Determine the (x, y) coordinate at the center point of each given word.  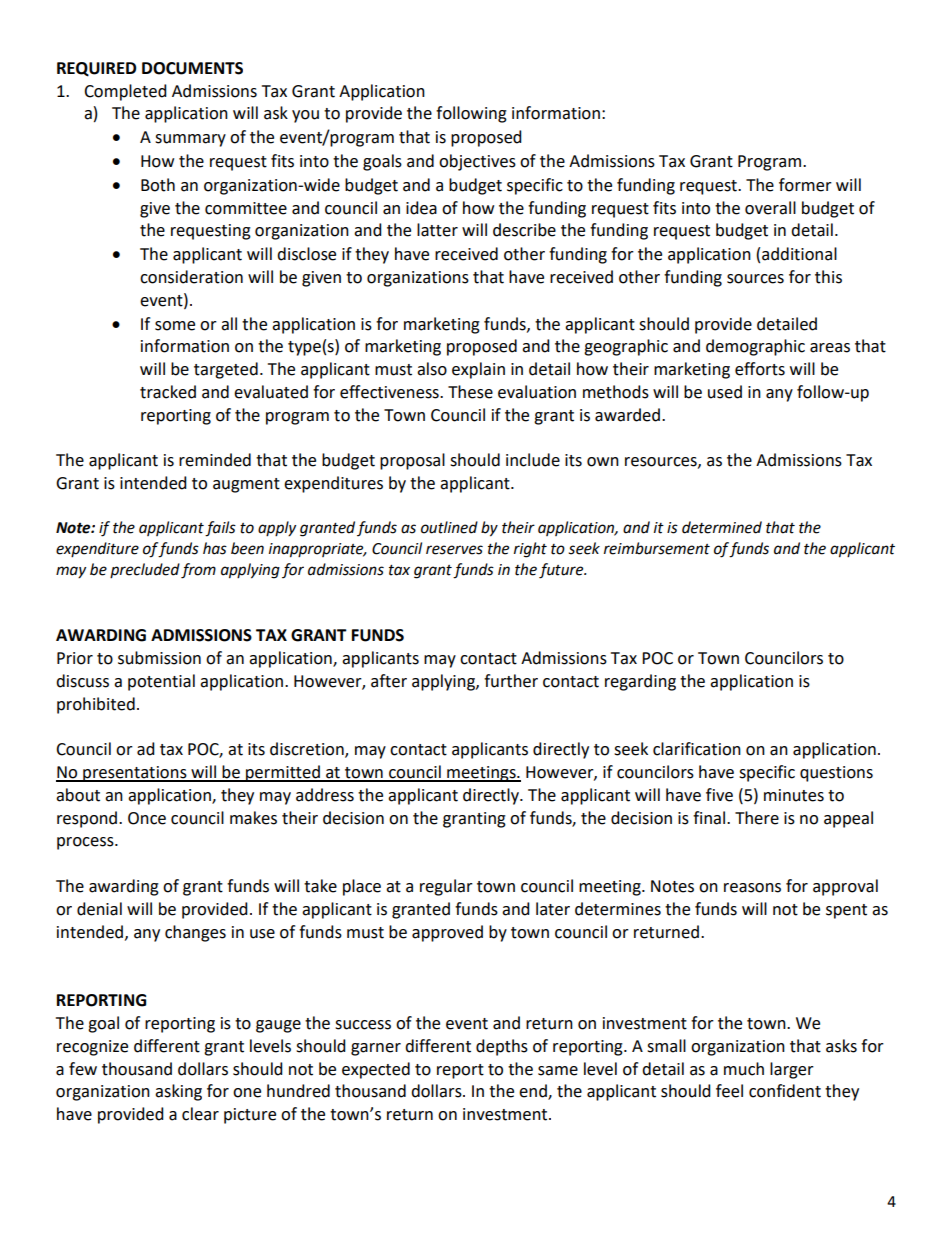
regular (446, 887)
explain (478, 370)
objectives (477, 162)
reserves (454, 550)
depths (502, 1047)
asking (178, 1092)
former (805, 185)
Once (147, 818)
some (175, 326)
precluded (145, 570)
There (757, 818)
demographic (755, 347)
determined (722, 527)
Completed (125, 92)
